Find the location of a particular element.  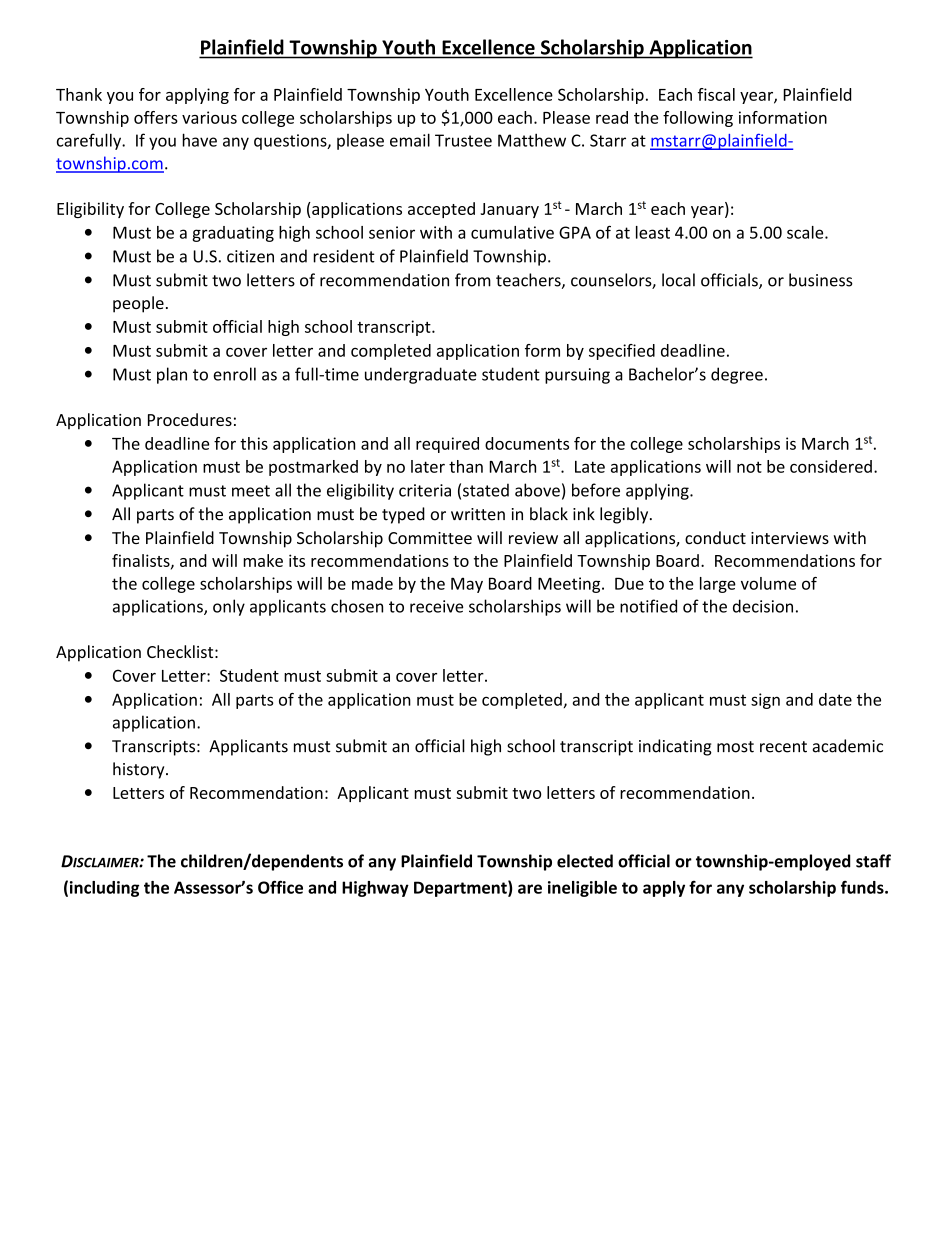

elected is located at coordinates (585, 861).
